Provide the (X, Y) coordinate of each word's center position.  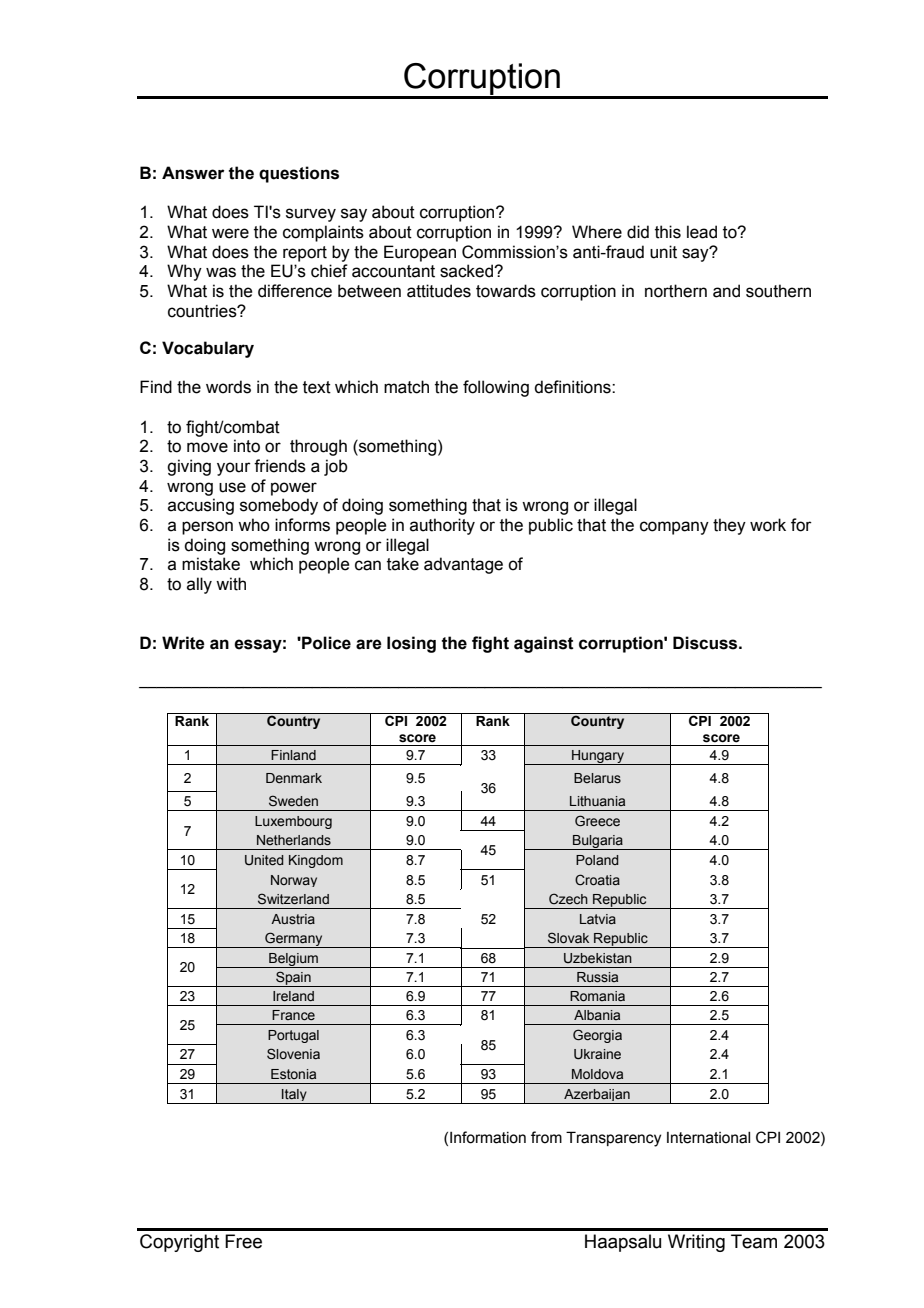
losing (411, 644)
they (729, 526)
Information (488, 1137)
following (496, 388)
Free (243, 1241)
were (230, 233)
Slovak (568, 938)
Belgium (293, 960)
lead (702, 232)
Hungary (598, 757)
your (234, 469)
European (420, 253)
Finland (293, 755)
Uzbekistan (598, 958)
